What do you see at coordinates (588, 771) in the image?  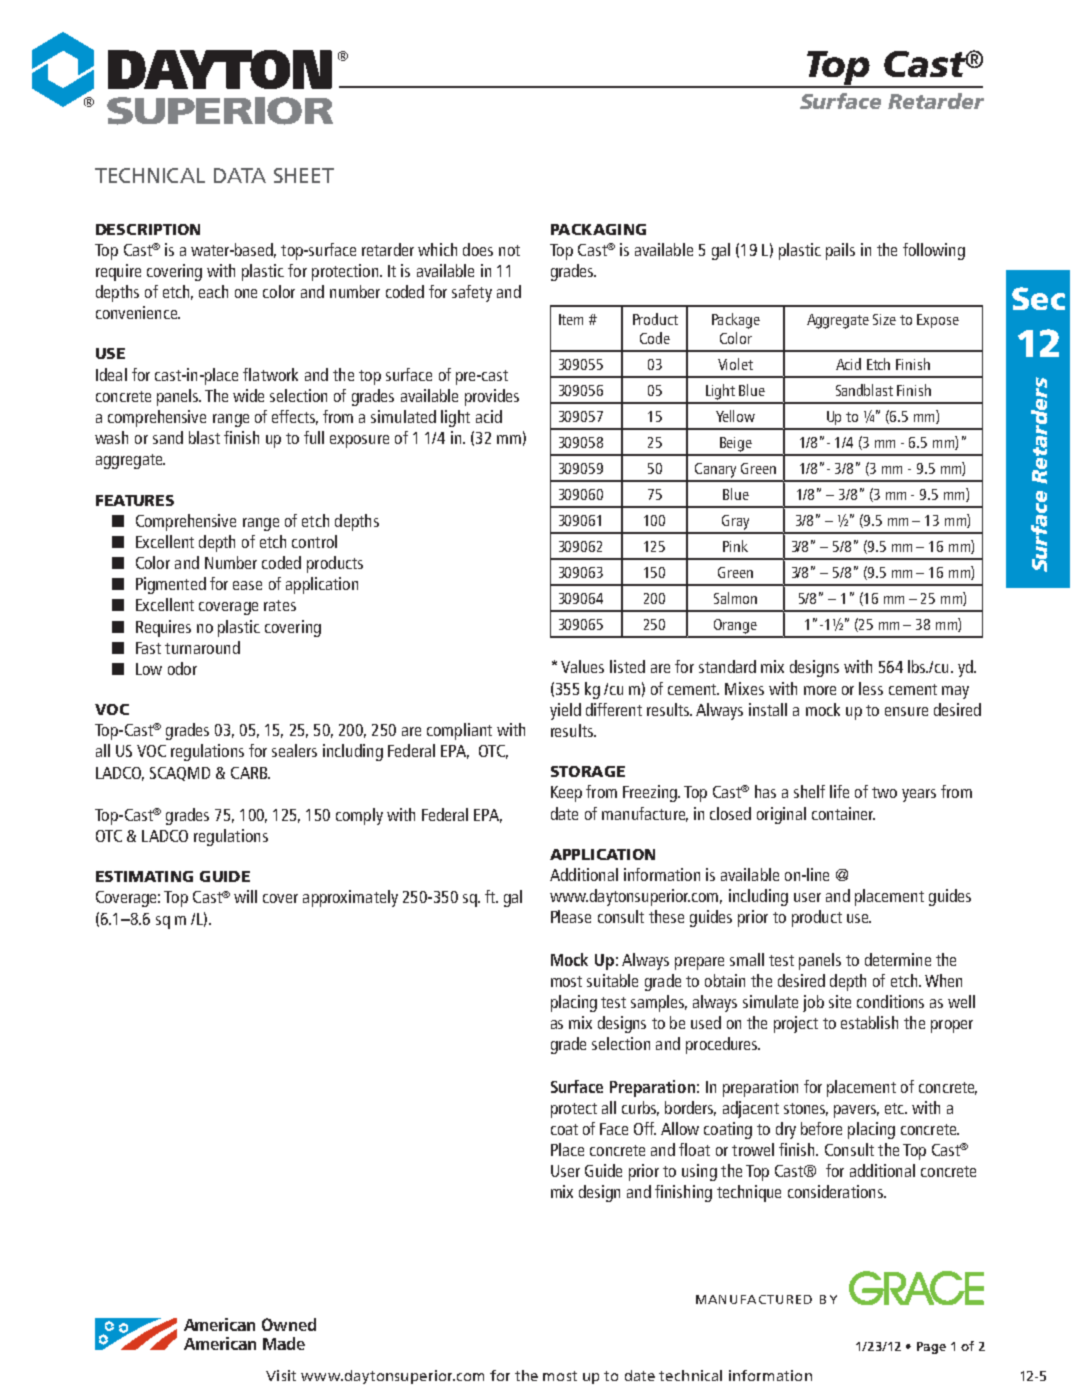 I see `STORAGE` at bounding box center [588, 771].
